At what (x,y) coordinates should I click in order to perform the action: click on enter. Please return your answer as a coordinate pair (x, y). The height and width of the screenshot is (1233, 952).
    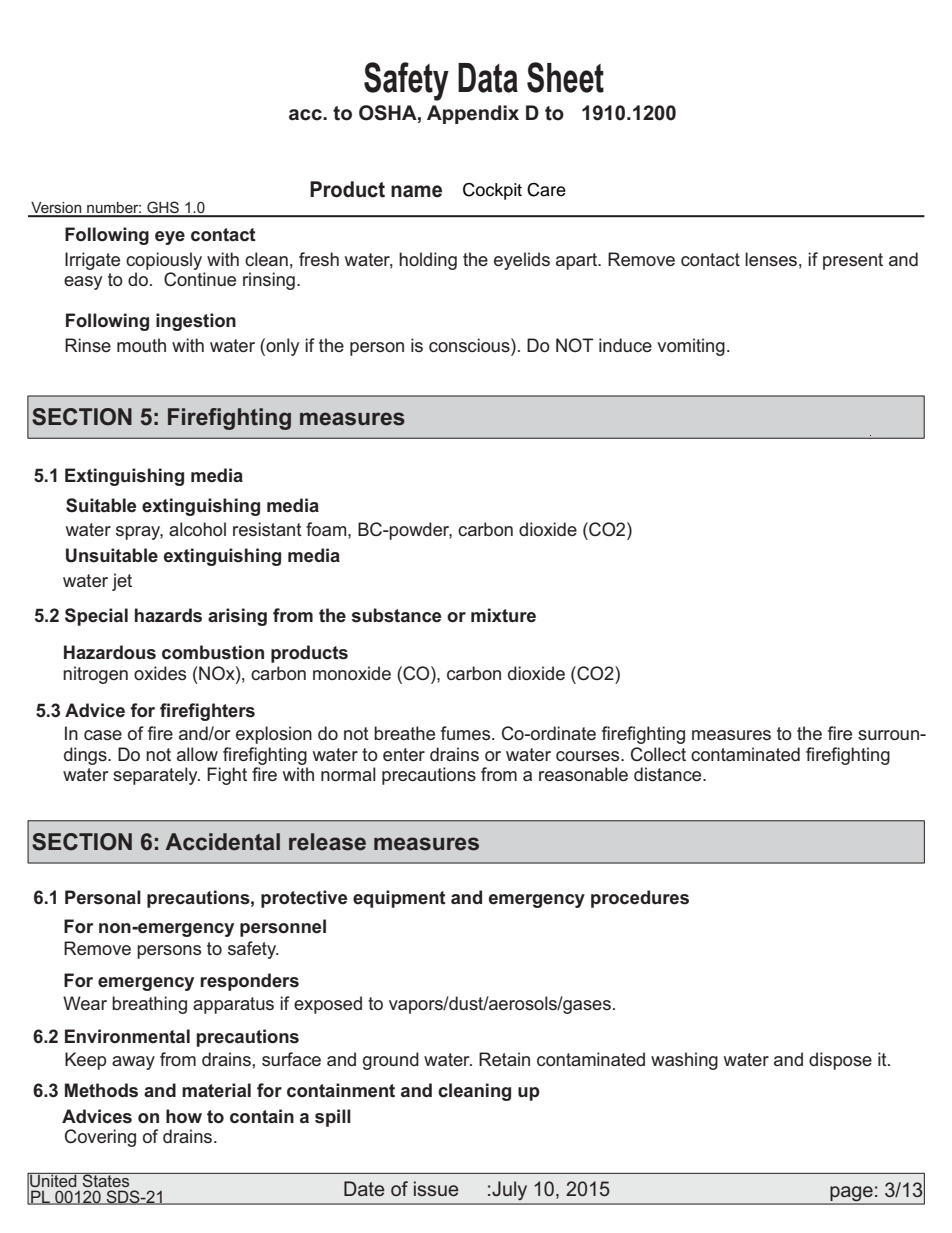
    Looking at the image, I should click on (404, 754).
